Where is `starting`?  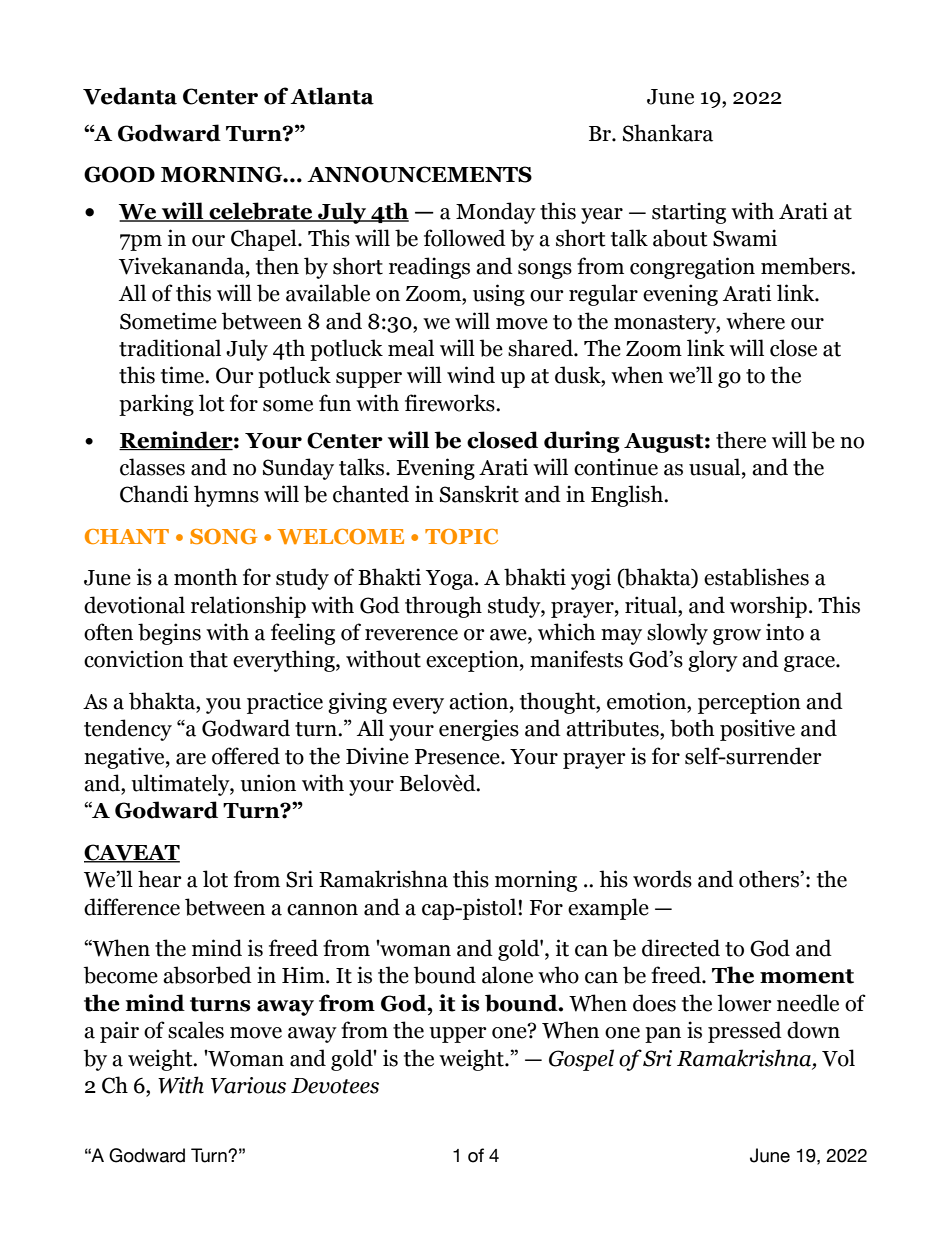
starting is located at coordinates (689, 213).
